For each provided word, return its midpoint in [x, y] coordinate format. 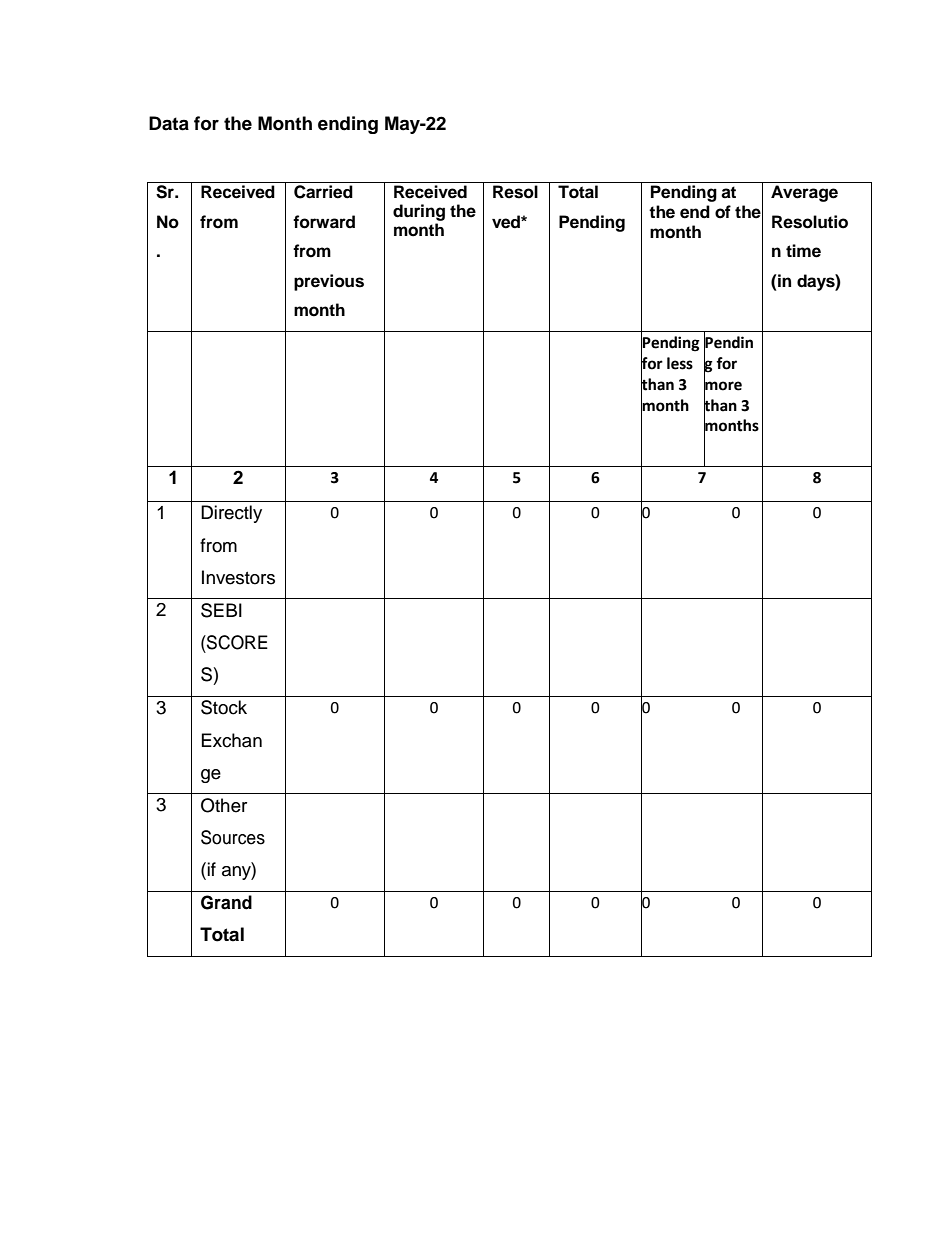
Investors [238, 577]
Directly [231, 514]
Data [169, 123]
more [723, 385]
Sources [233, 837]
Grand [226, 902]
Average [804, 193]
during [419, 212]
